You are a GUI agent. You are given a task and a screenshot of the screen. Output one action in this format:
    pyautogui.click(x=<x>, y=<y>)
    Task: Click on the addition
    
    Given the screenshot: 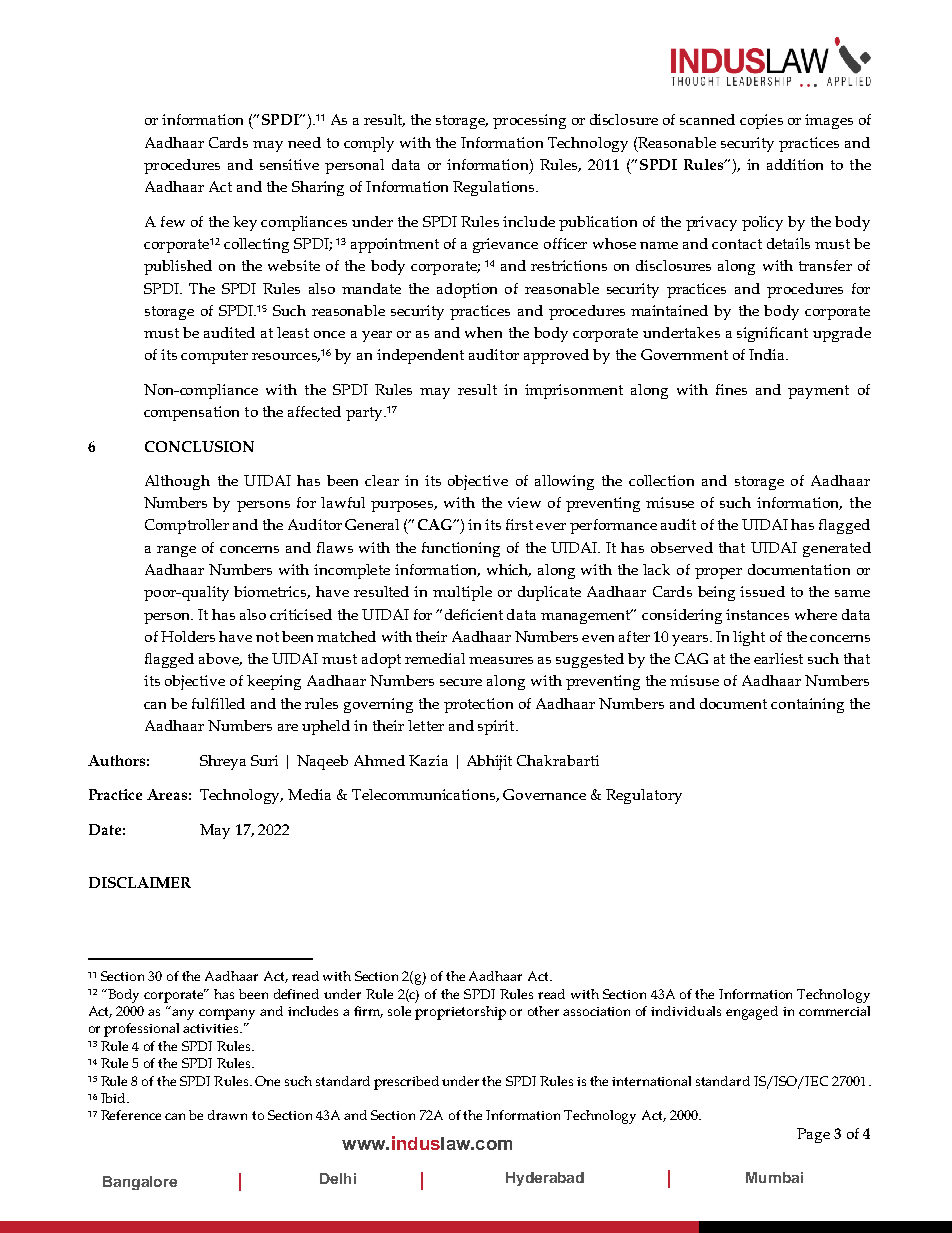 What is the action you would take?
    pyautogui.click(x=795, y=164)
